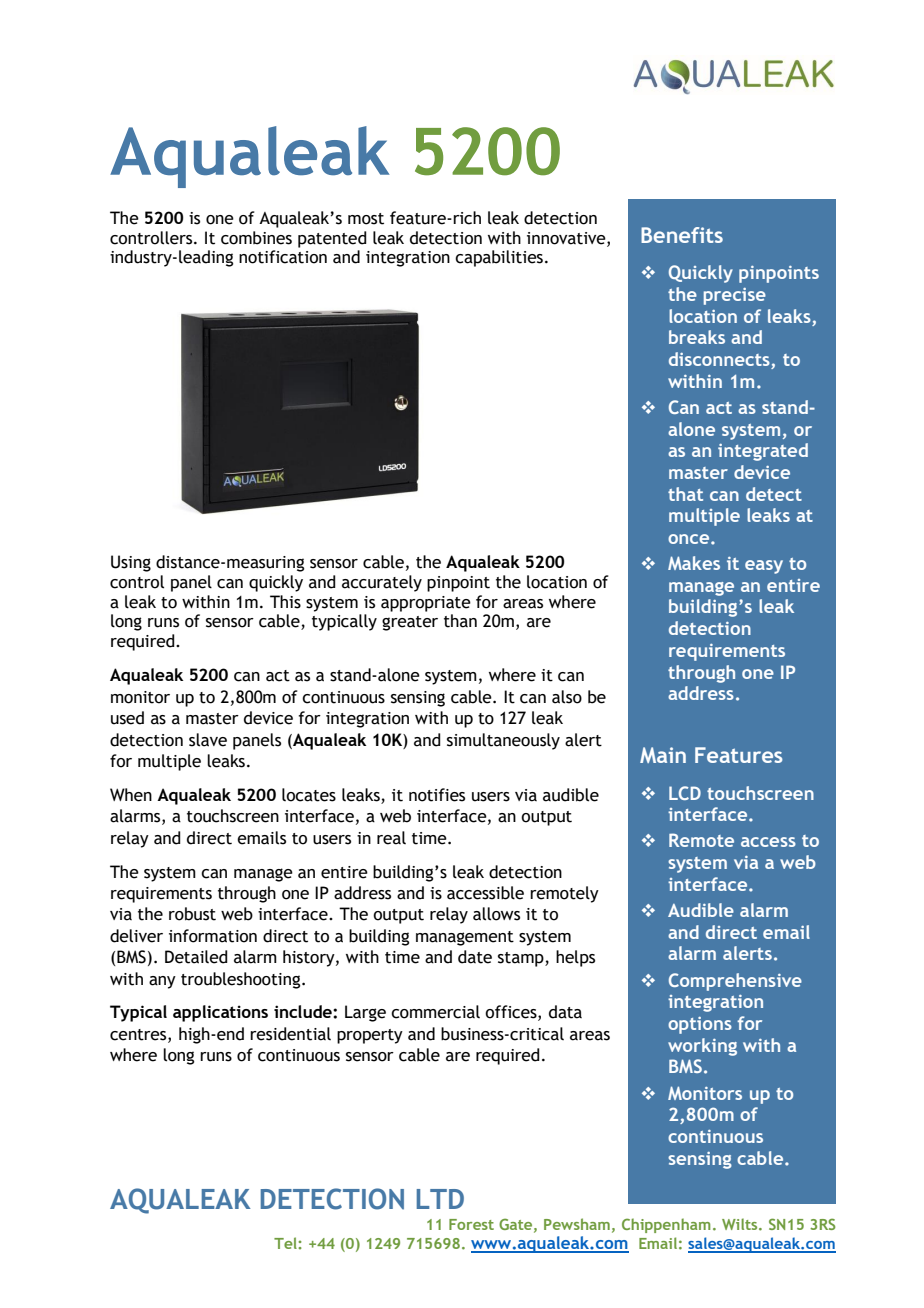 The image size is (924, 1308). What do you see at coordinates (131, 563) in the image?
I see `Using` at bounding box center [131, 563].
